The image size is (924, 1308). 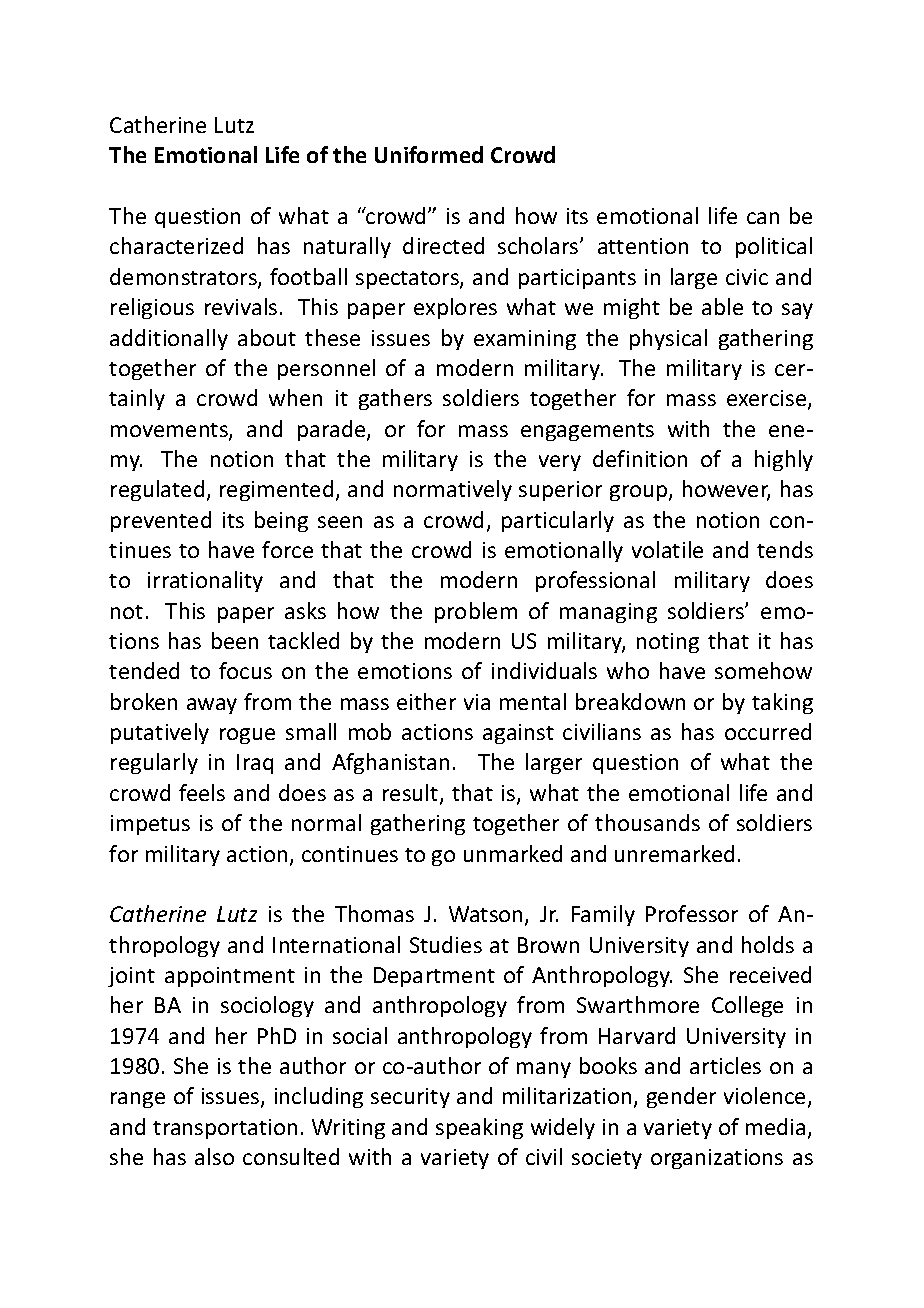 What do you see at coordinates (429, 154) in the document?
I see `Uniformed` at bounding box center [429, 154].
